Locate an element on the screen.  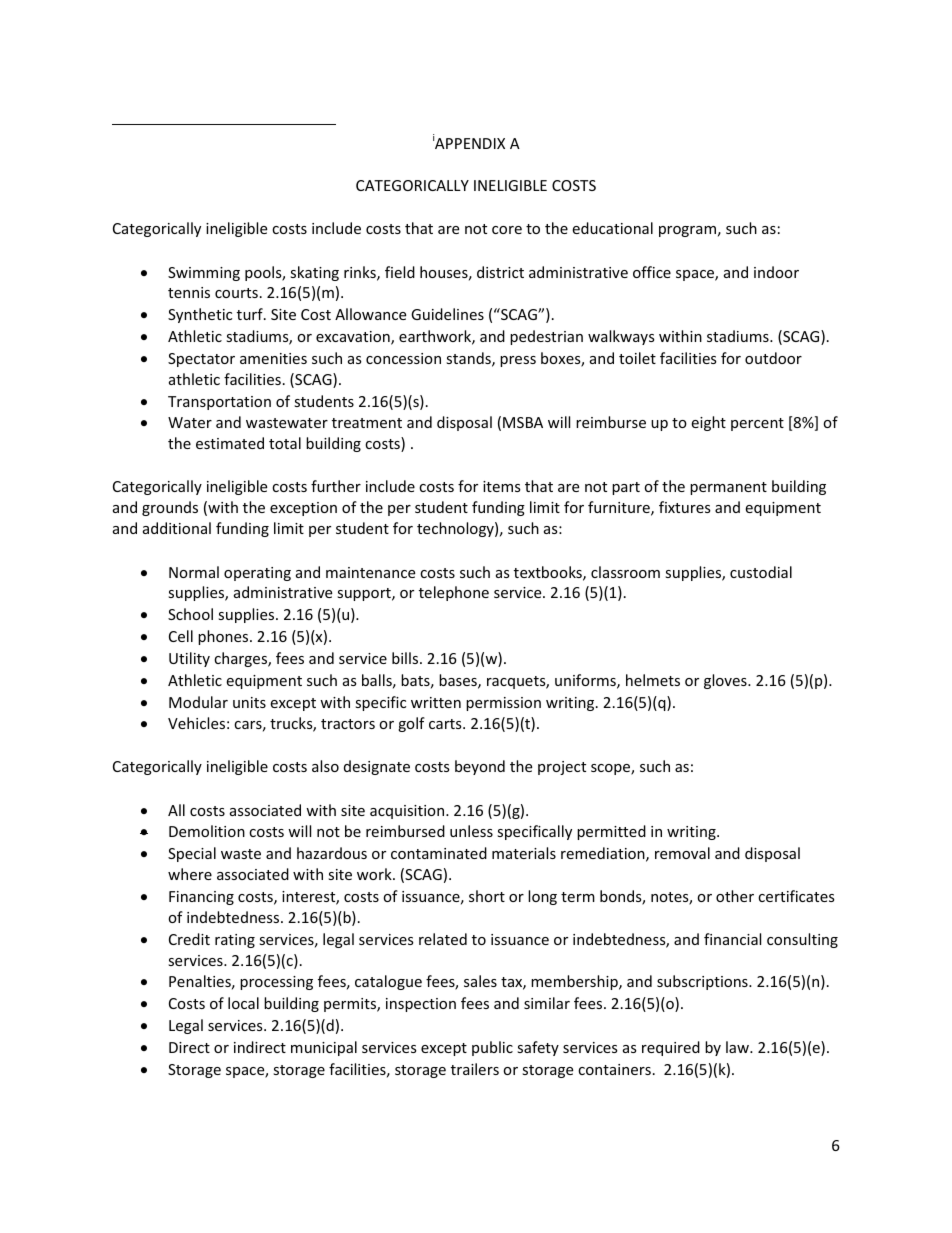
public is located at coordinates (492, 1048).
